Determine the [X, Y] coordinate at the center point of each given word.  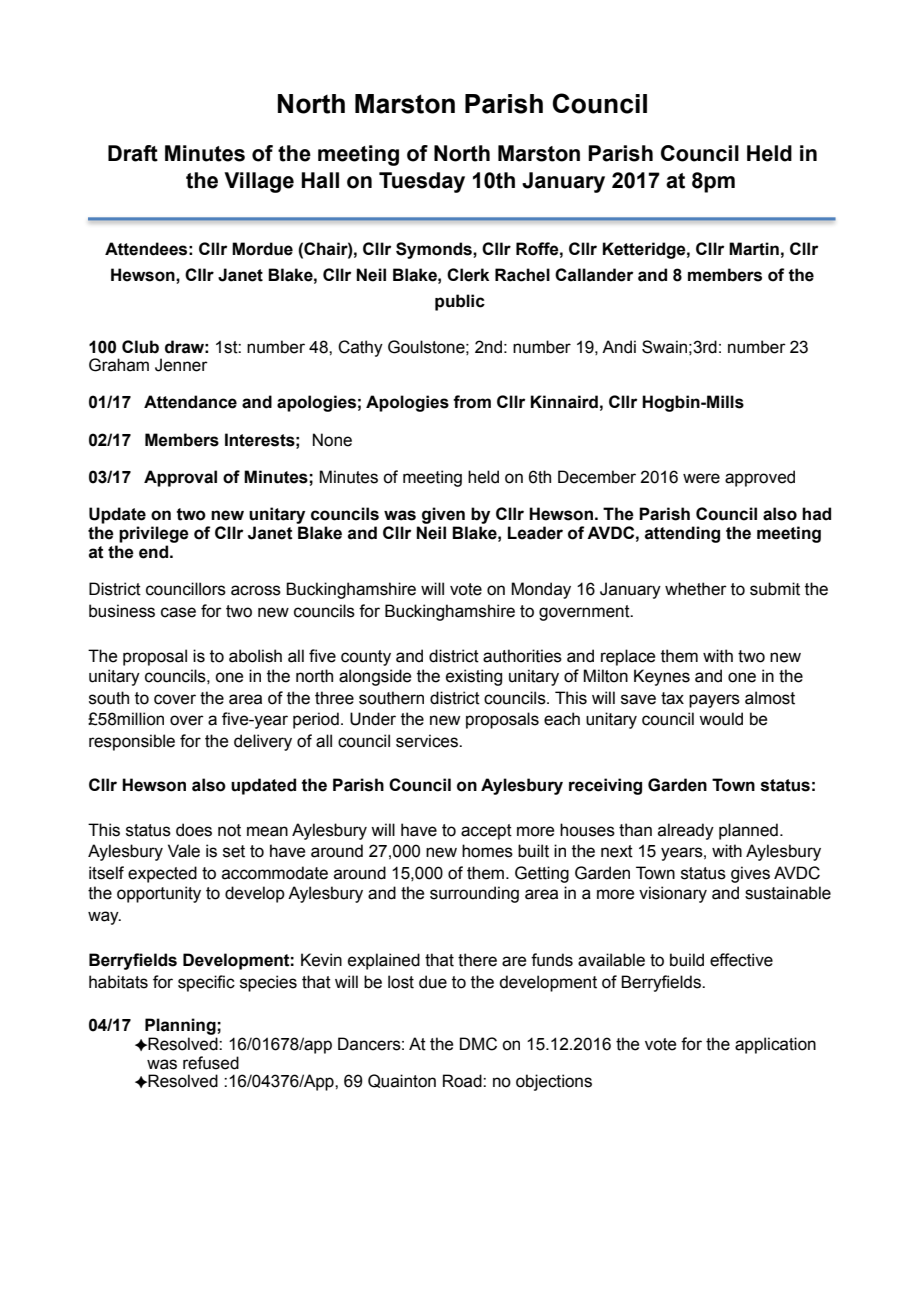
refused [211, 1063]
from [472, 402]
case [178, 612]
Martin [754, 249]
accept [486, 832]
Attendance [190, 402]
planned [748, 831]
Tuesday [422, 182]
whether [696, 589]
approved [760, 478]
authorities [522, 656]
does [194, 830]
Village [259, 182]
